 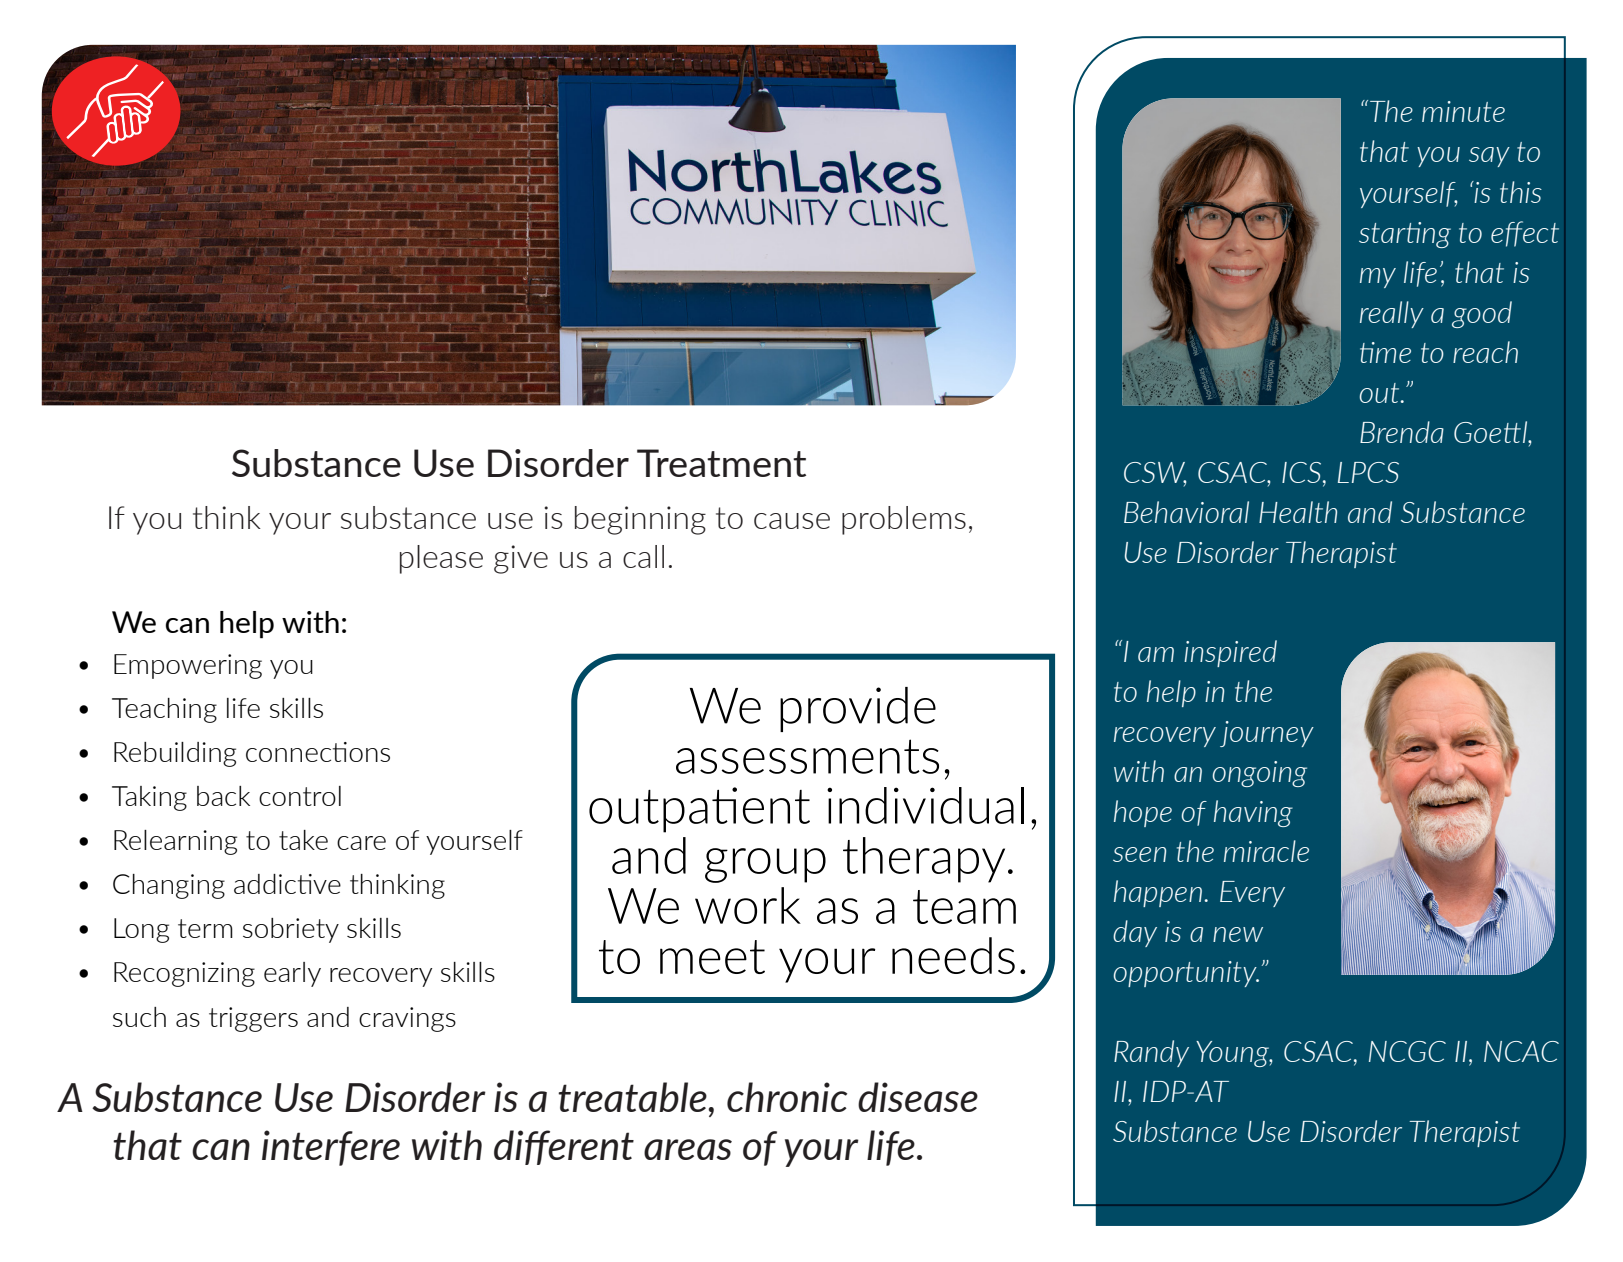 I want to click on Randy, so click(x=1151, y=1053).
